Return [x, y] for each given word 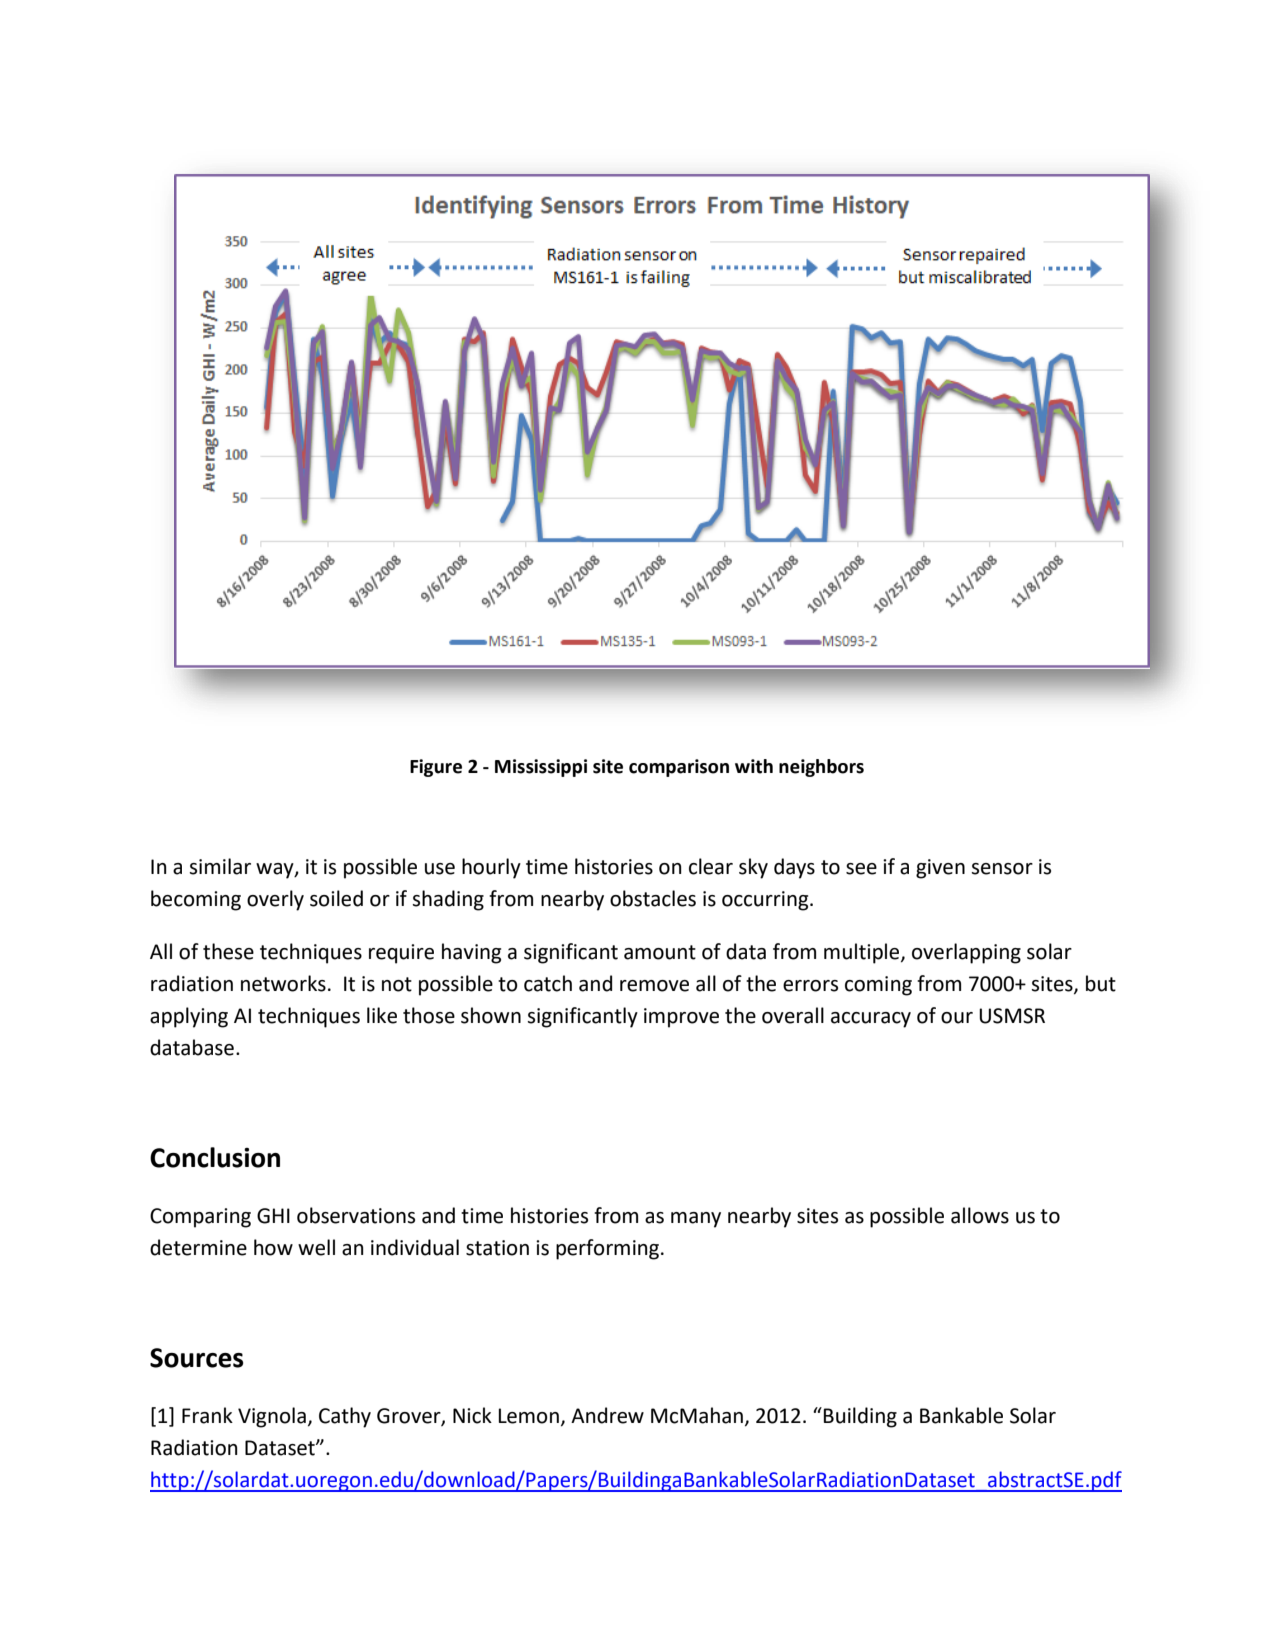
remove [654, 986]
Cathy [345, 1417]
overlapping [966, 953]
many [696, 1220]
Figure [436, 768]
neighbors [821, 768]
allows [980, 1215]
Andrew [607, 1415]
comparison [679, 768]
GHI [273, 1216]
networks [283, 983]
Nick [472, 1415]
